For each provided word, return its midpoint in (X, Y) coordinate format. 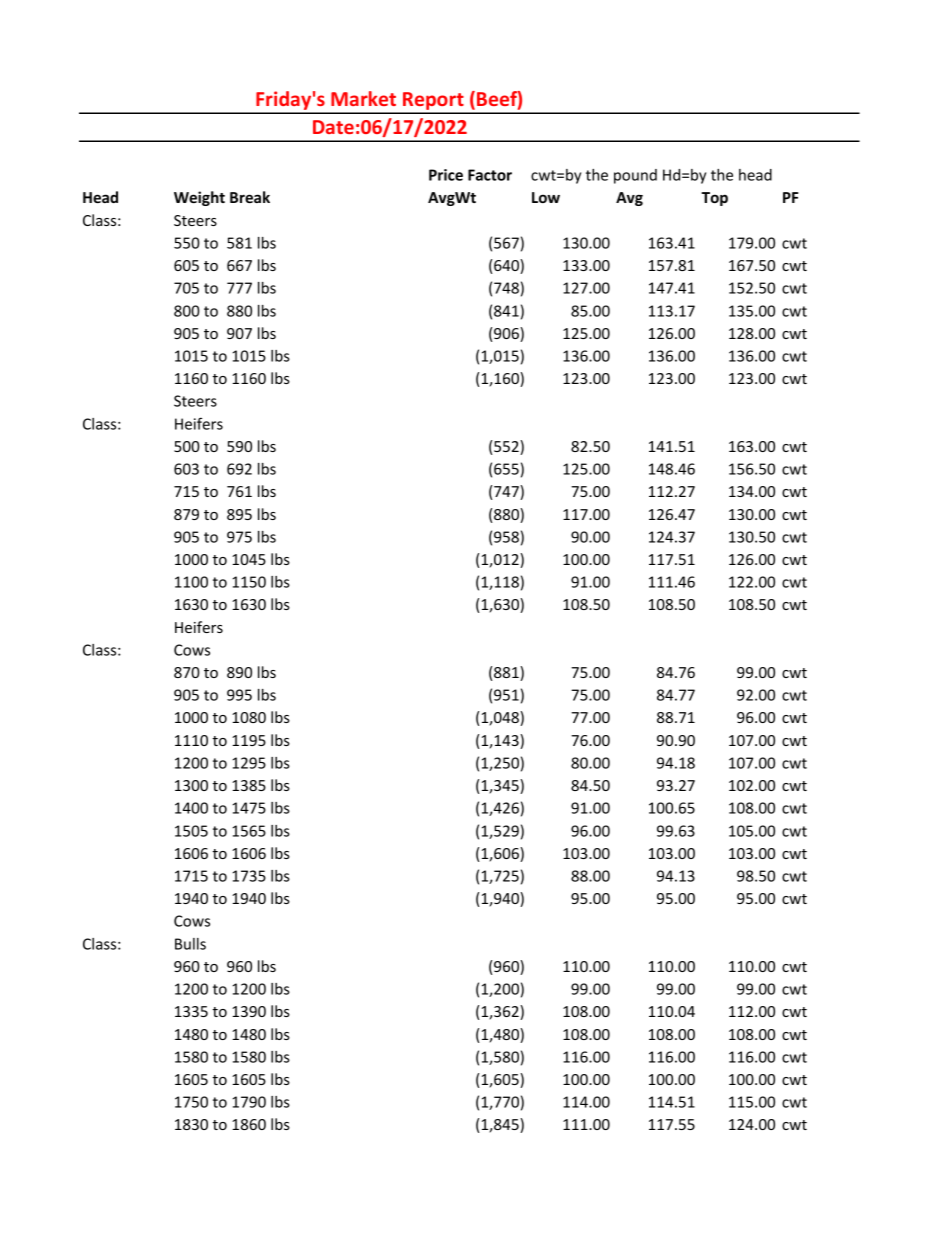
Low (546, 197)
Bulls (190, 944)
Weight (199, 198)
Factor (490, 175)
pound (635, 176)
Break (250, 197)
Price (446, 175)
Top (714, 199)
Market (363, 98)
